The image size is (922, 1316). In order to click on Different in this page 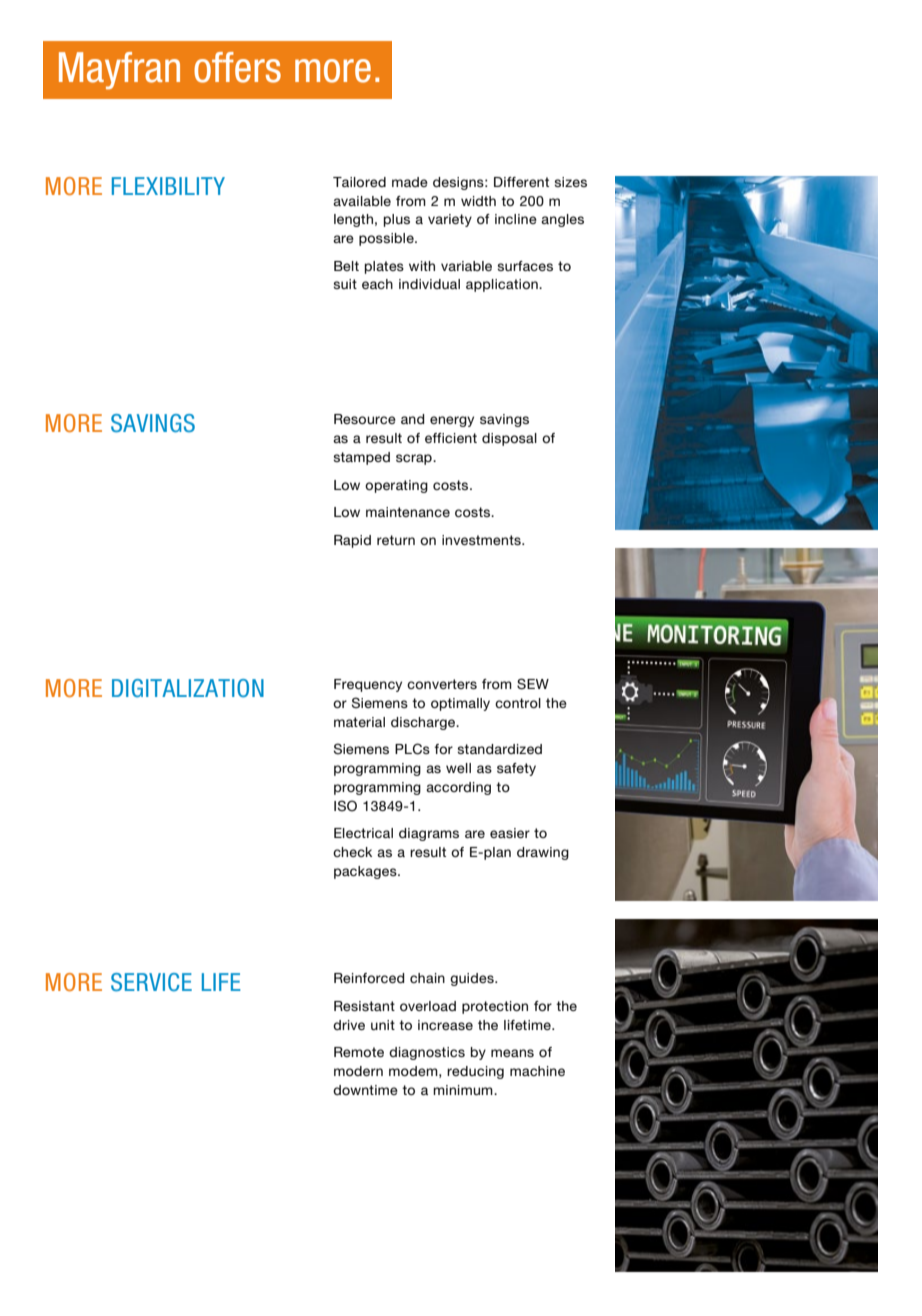, I will do `click(521, 182)`.
